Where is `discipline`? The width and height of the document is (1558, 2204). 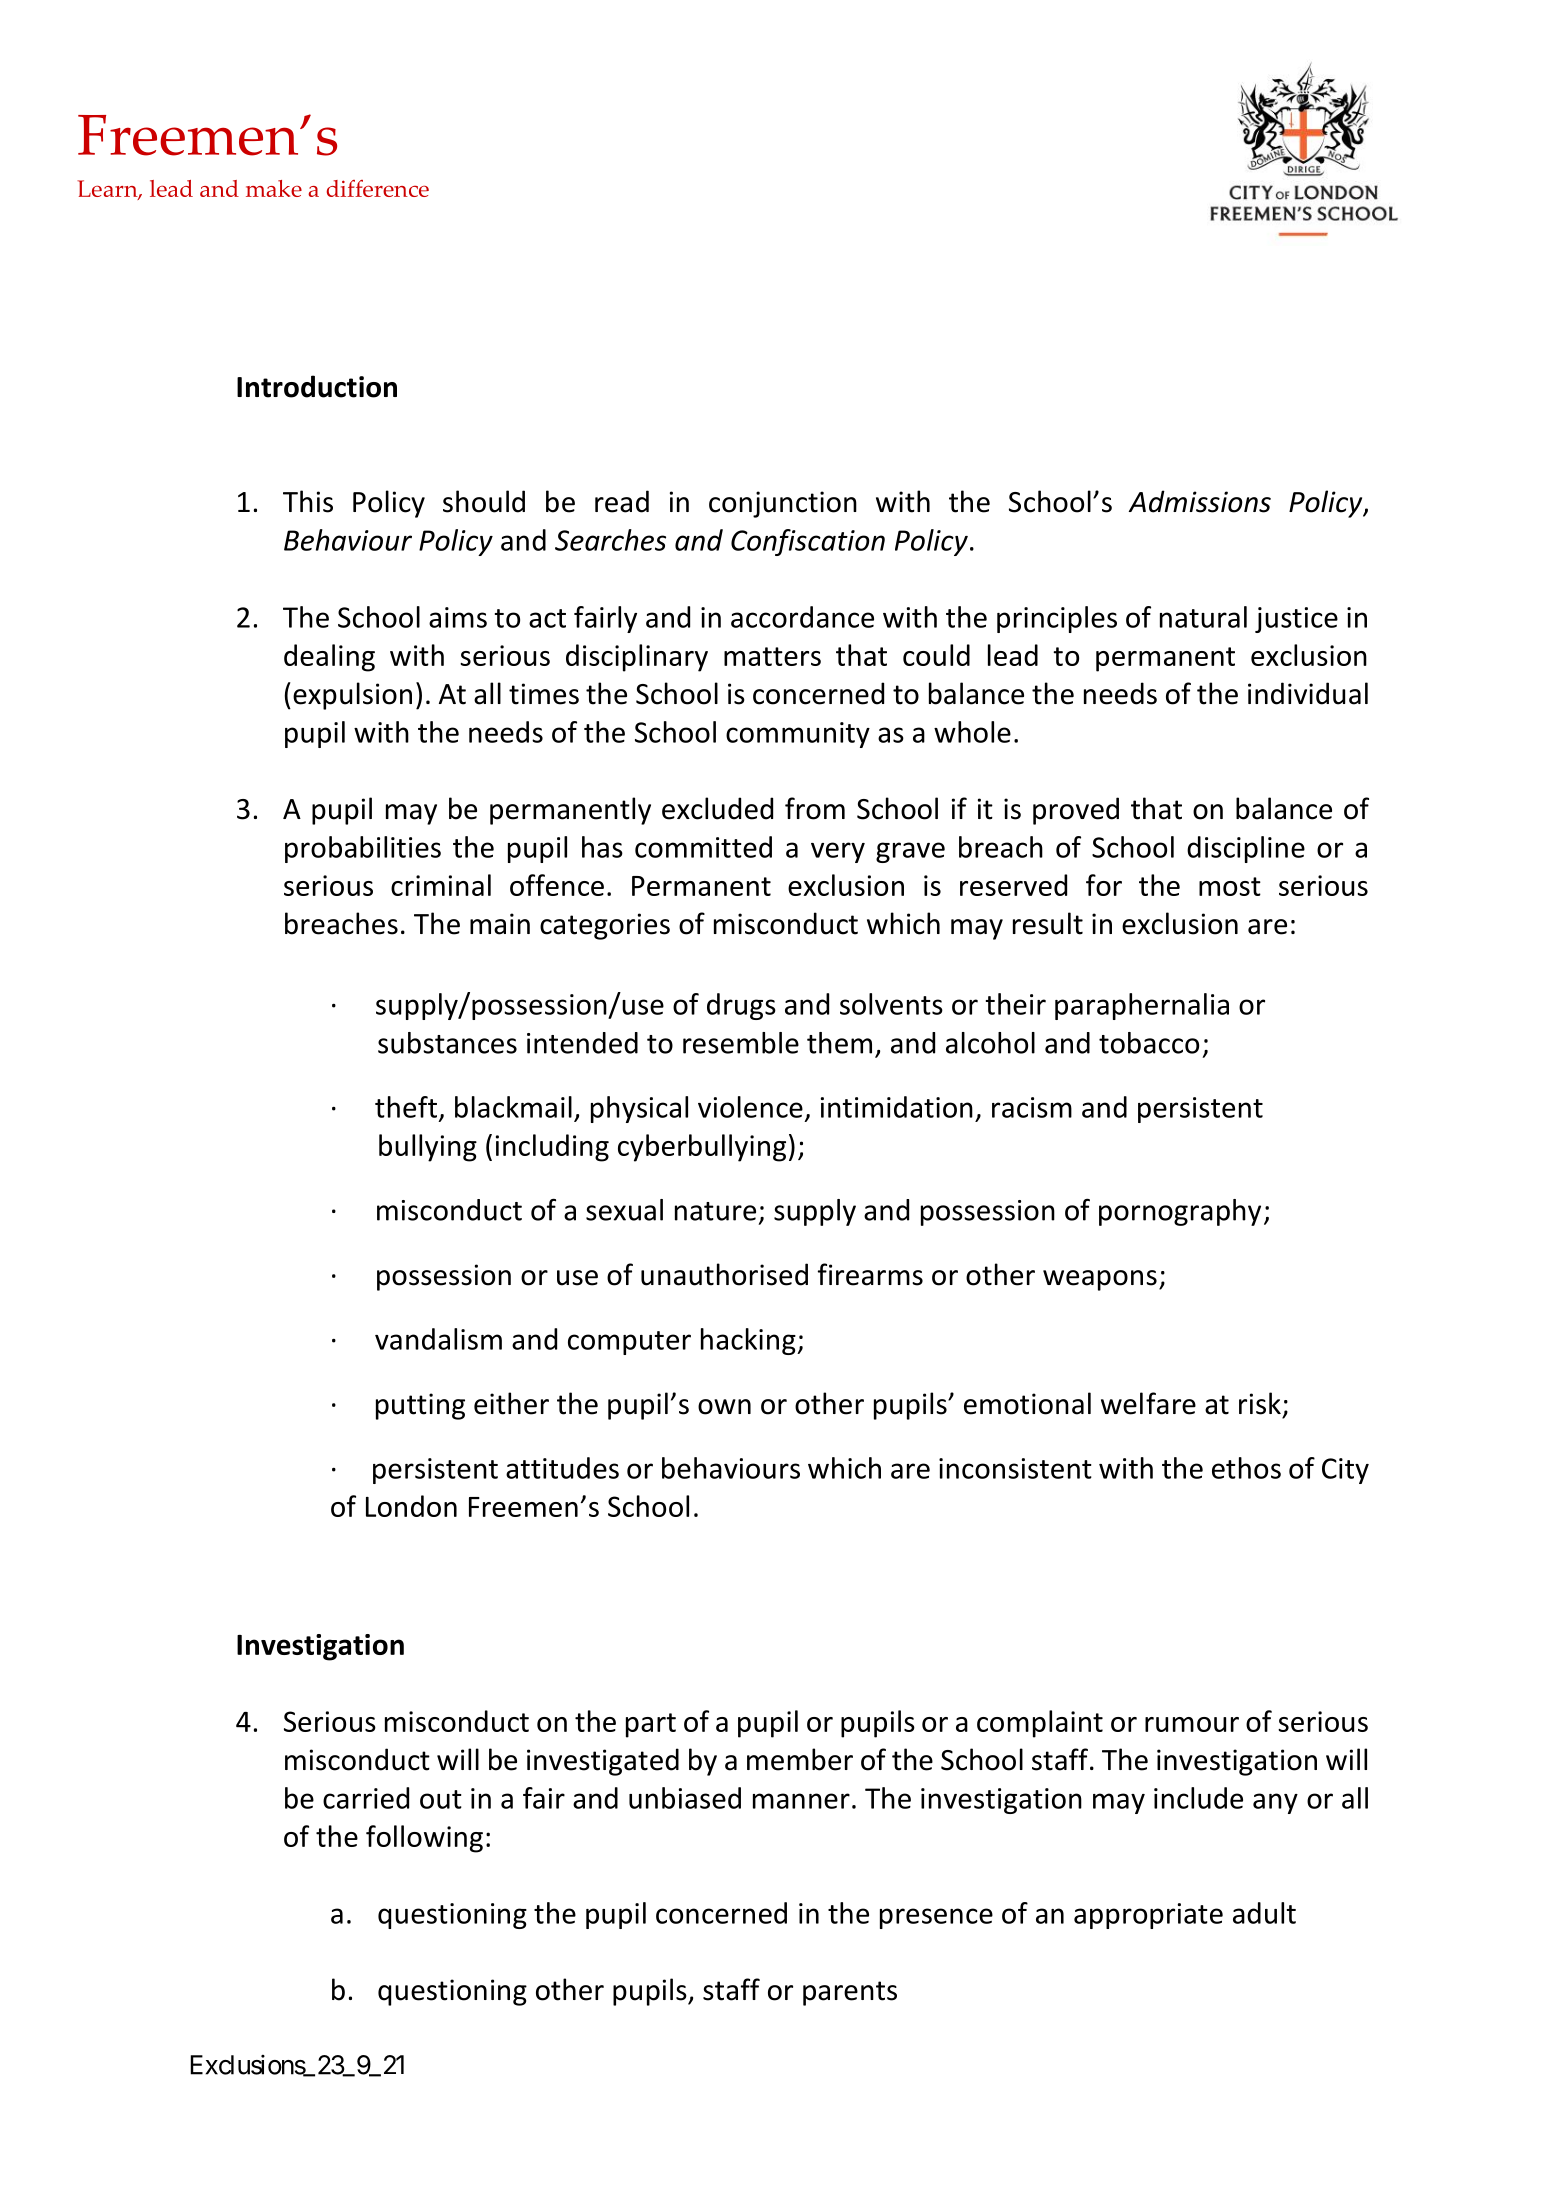 discipline is located at coordinates (1246, 849).
